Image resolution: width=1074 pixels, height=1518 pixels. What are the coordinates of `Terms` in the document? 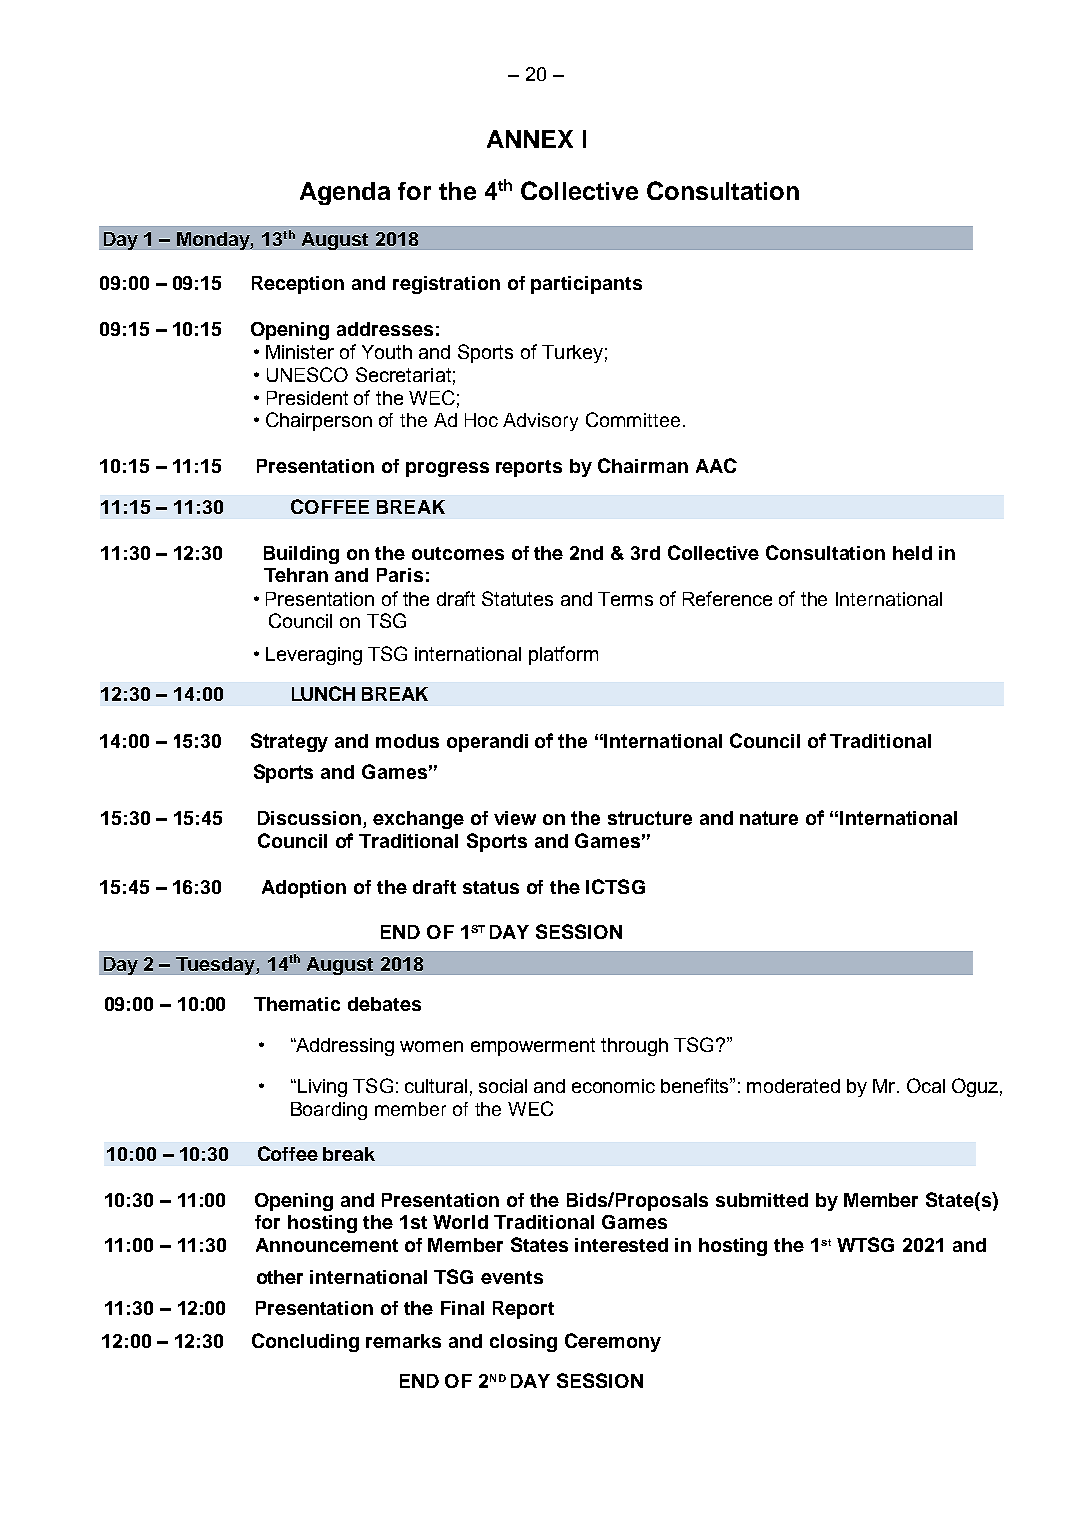 It's located at (625, 599).
